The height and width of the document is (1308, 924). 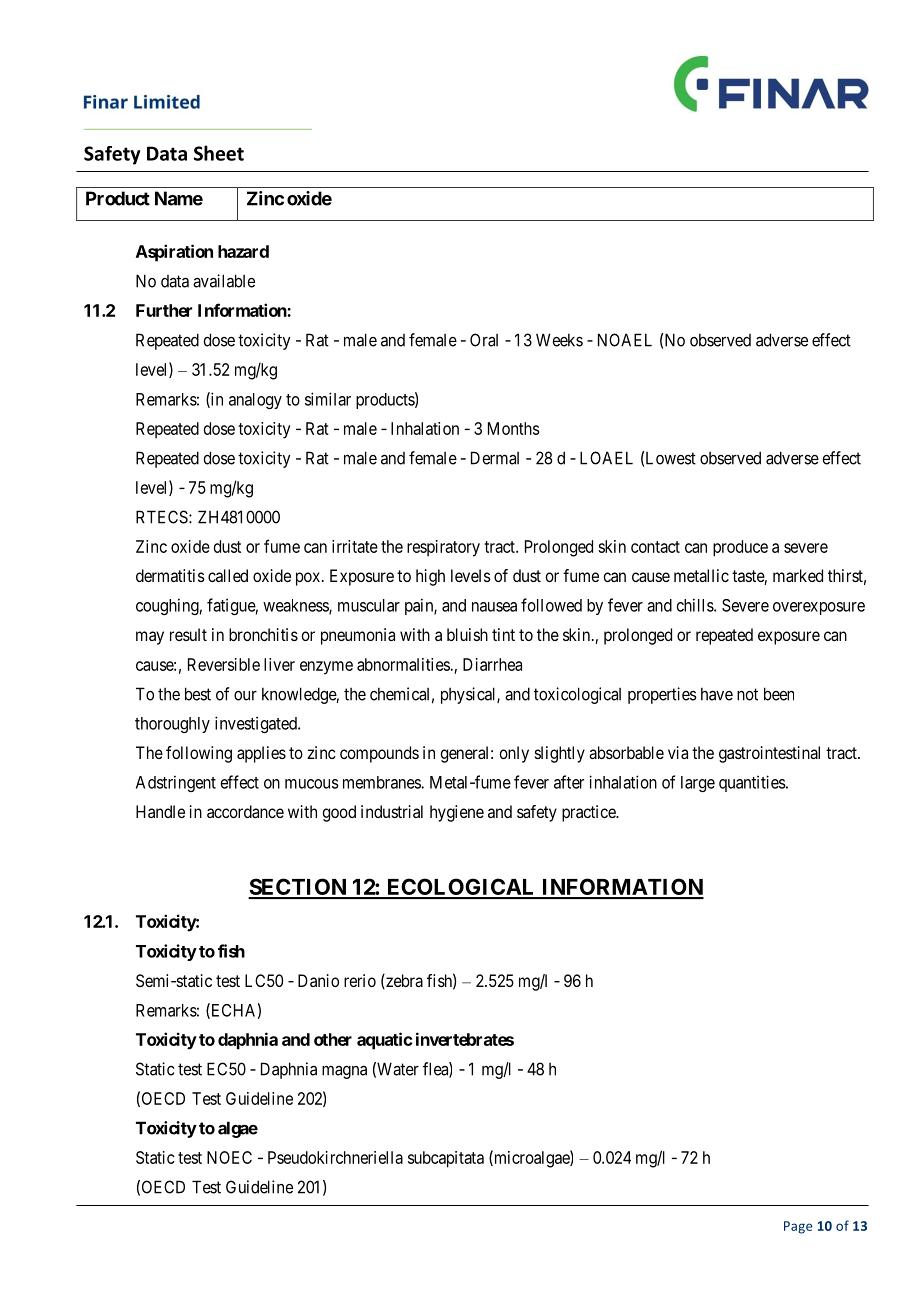 What do you see at coordinates (798, 1227) in the document?
I see `Page` at bounding box center [798, 1227].
